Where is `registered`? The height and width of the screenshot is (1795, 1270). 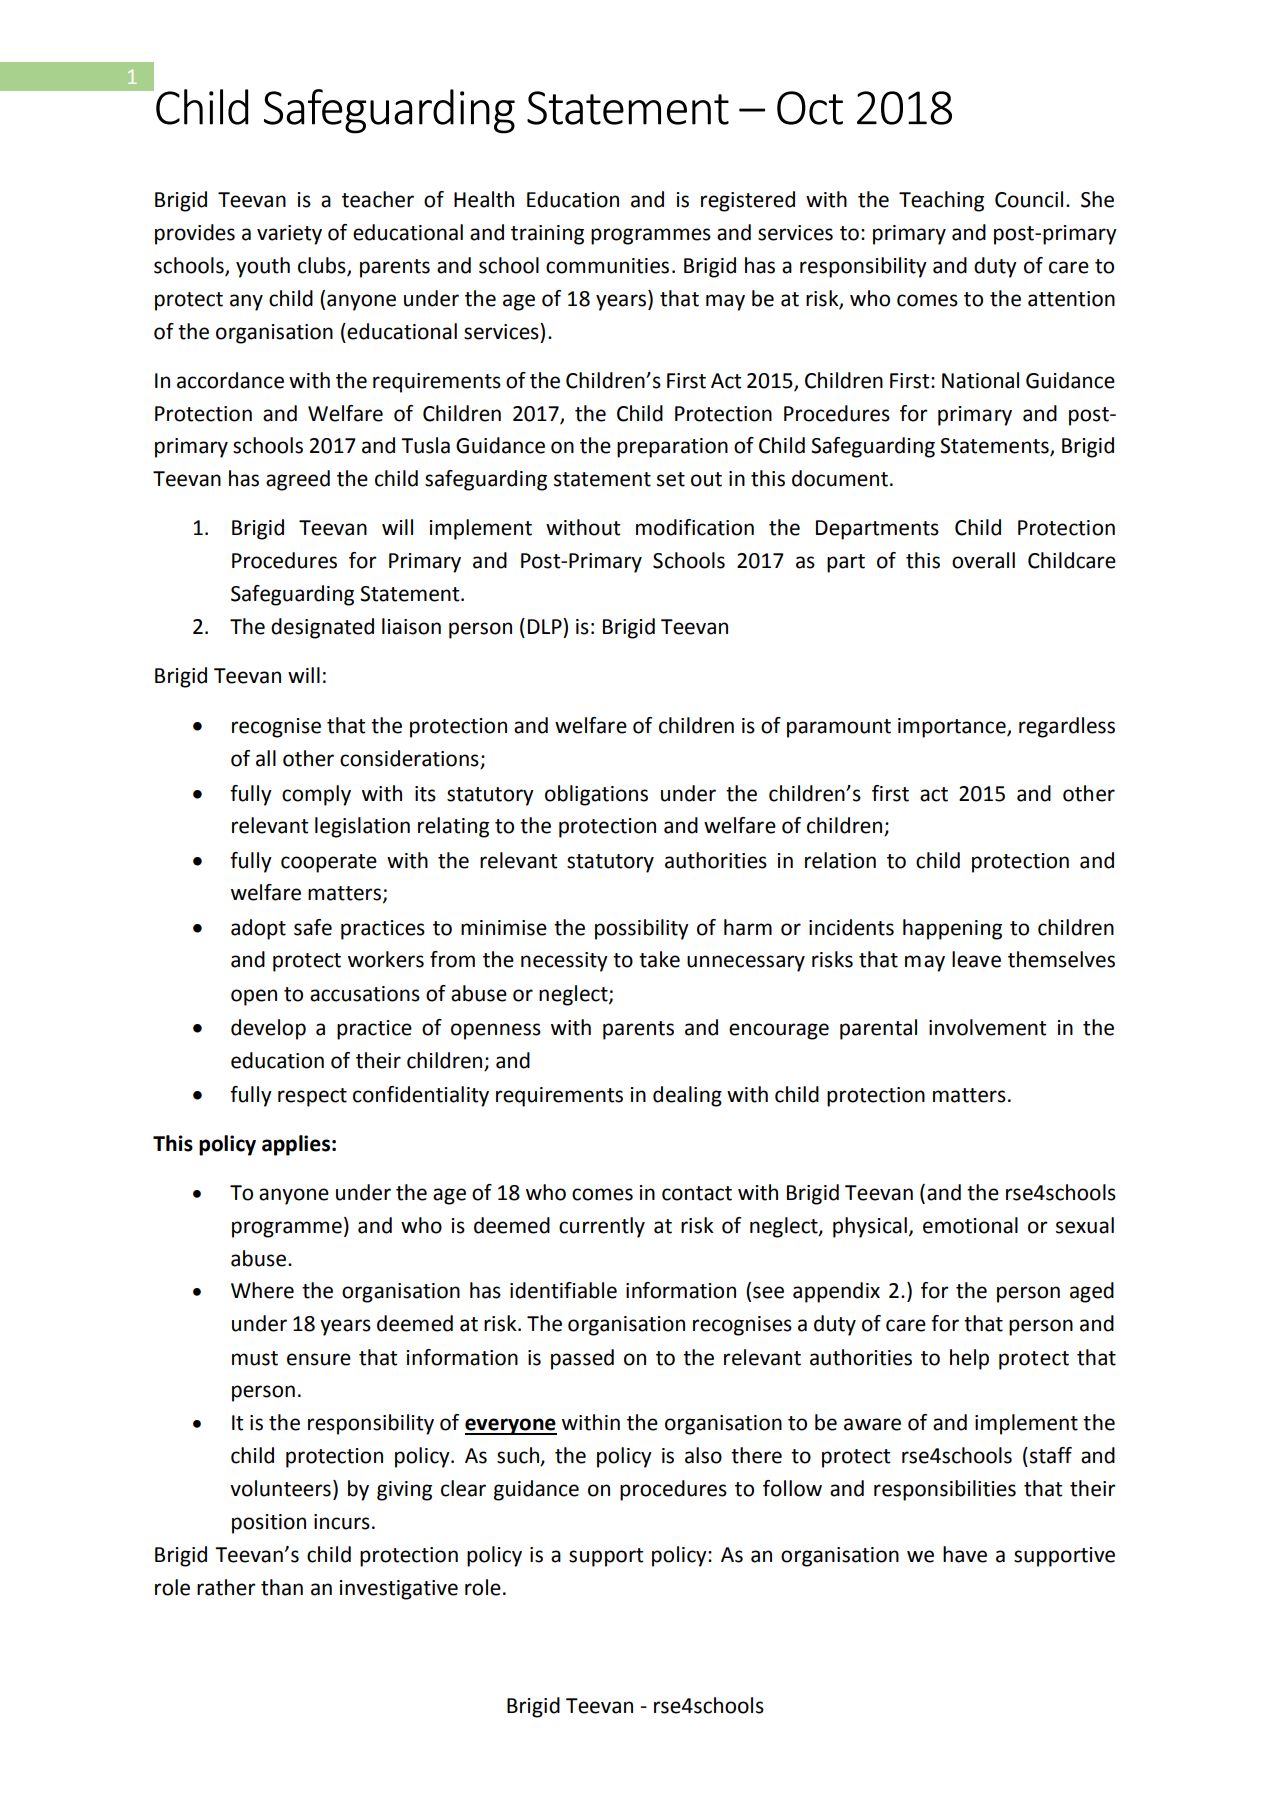
registered is located at coordinates (748, 201).
